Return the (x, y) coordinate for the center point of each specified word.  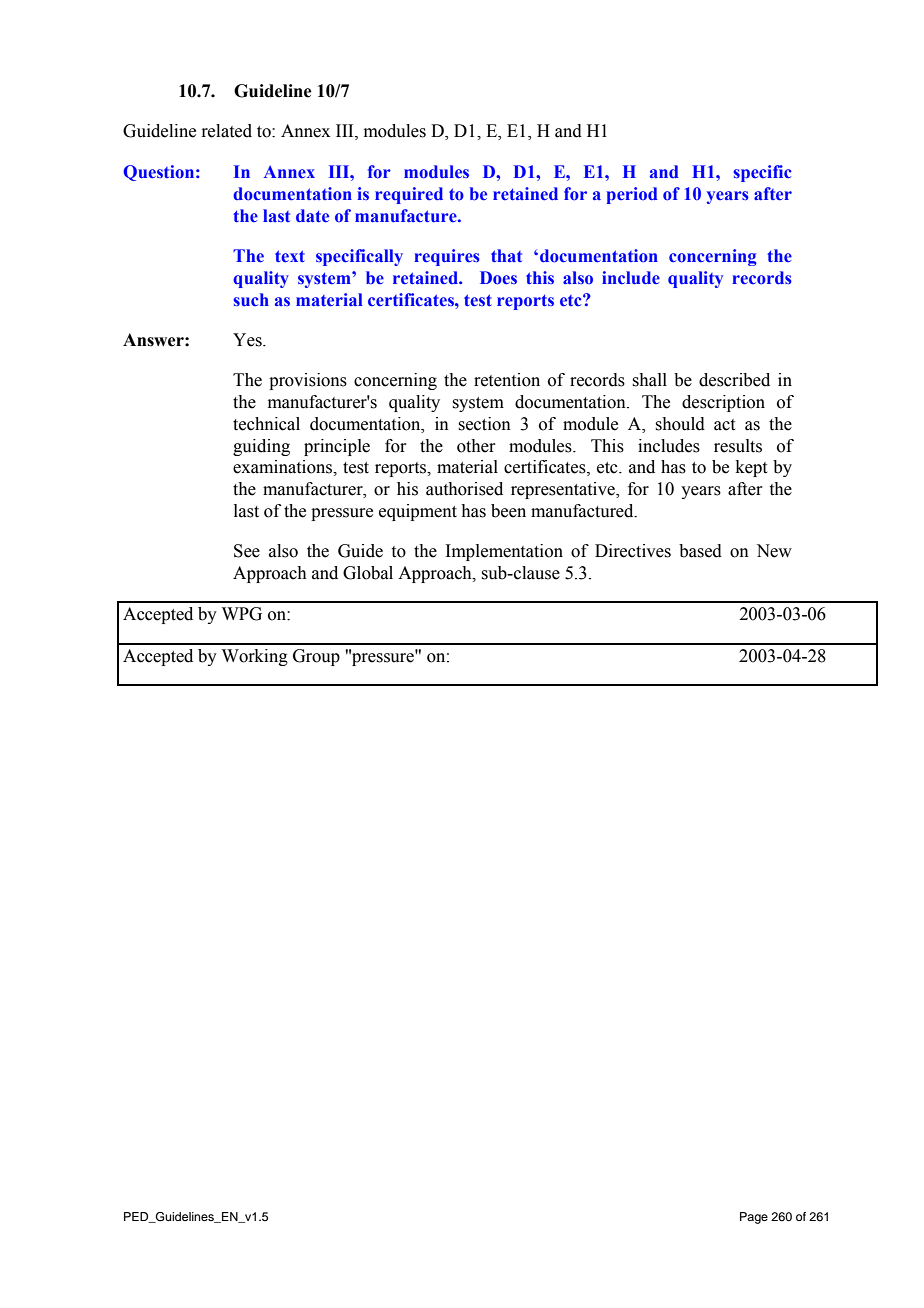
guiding (261, 447)
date (312, 216)
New (774, 551)
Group (316, 657)
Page (754, 1218)
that (506, 255)
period (632, 195)
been (508, 511)
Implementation (504, 552)
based (700, 551)
